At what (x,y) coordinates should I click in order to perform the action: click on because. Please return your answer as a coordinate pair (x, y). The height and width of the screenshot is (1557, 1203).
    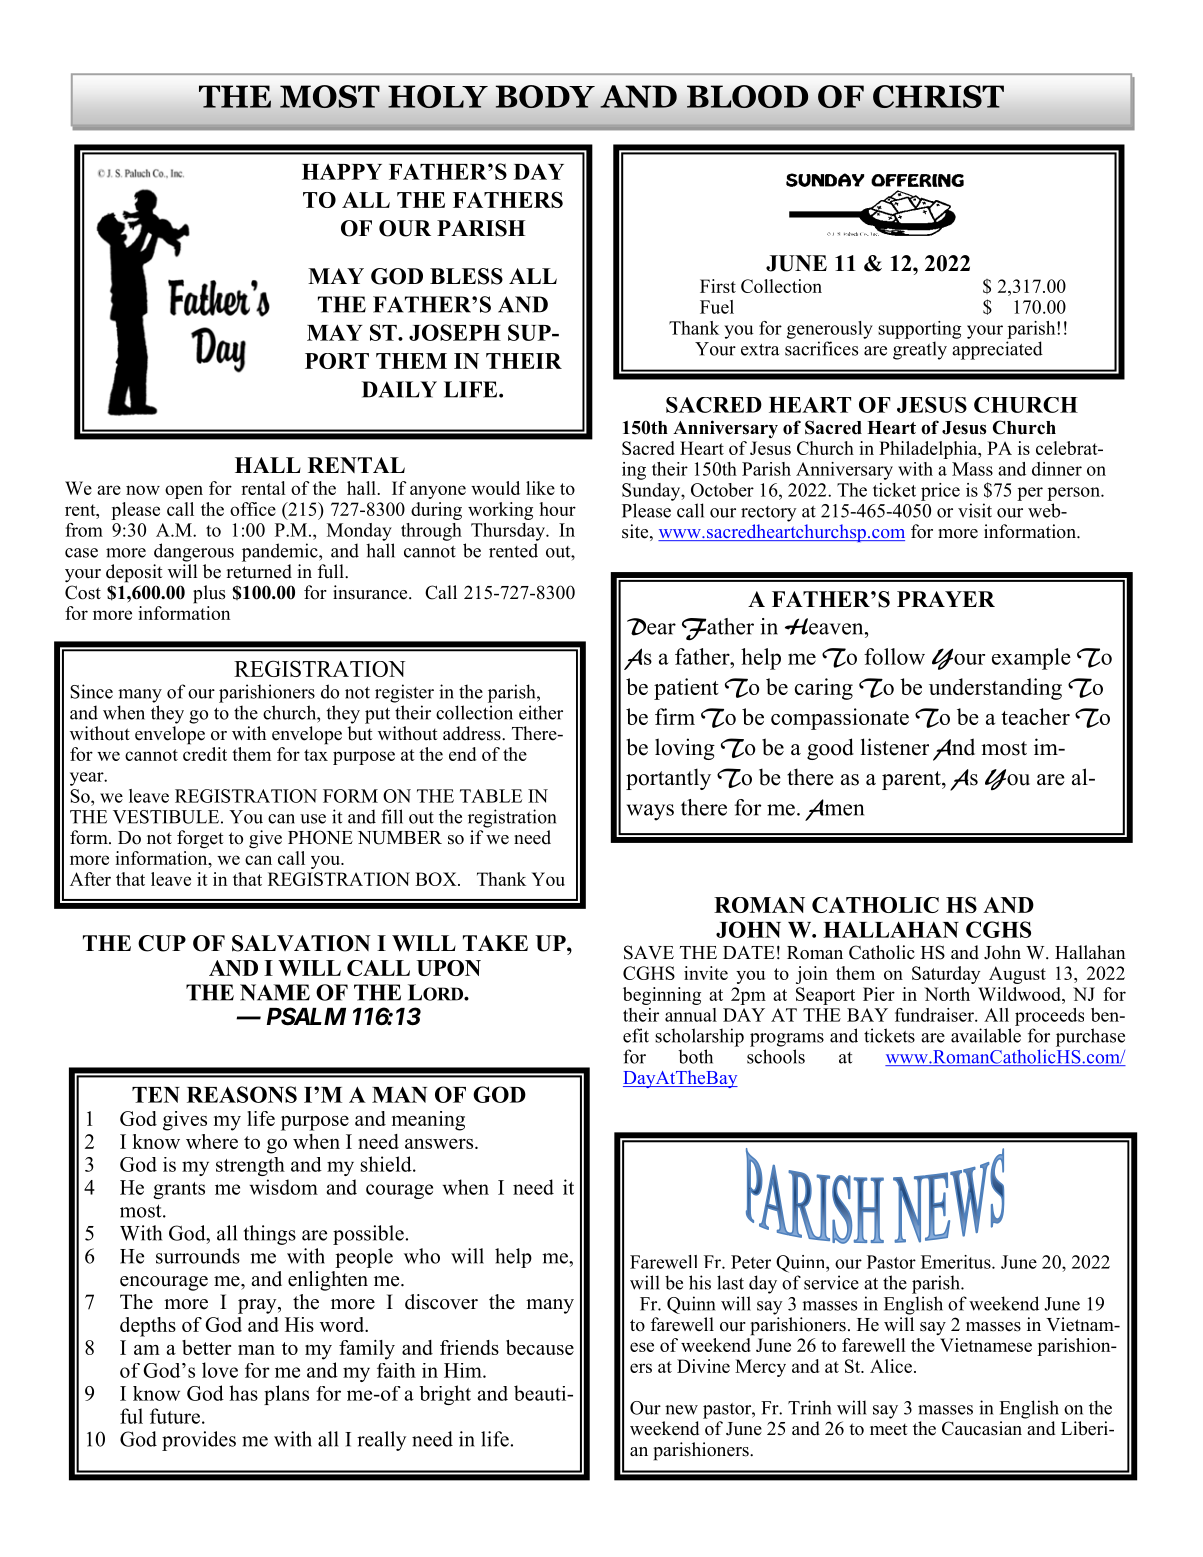
    Looking at the image, I should click on (540, 1347).
